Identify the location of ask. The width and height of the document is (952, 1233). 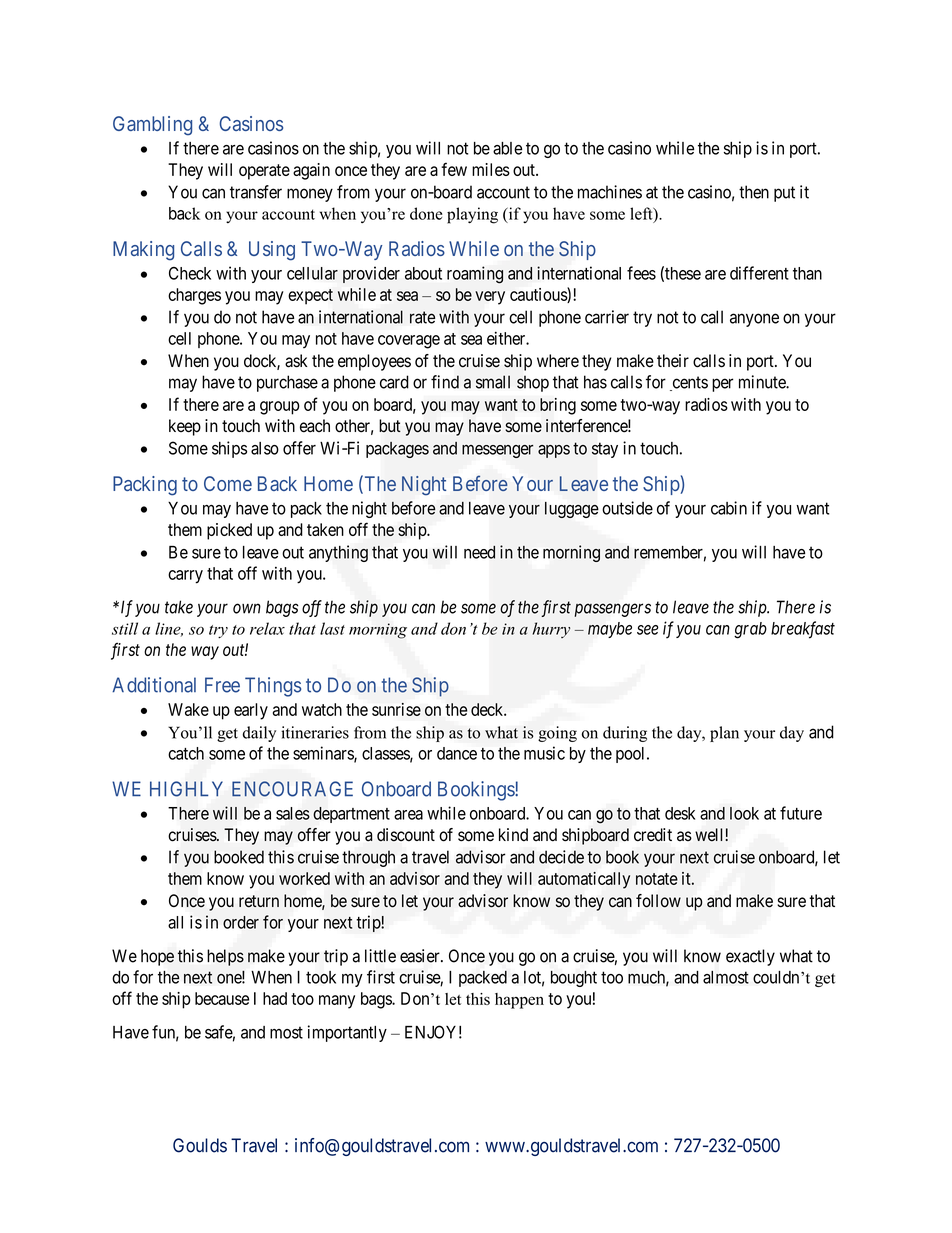
(296, 361).
